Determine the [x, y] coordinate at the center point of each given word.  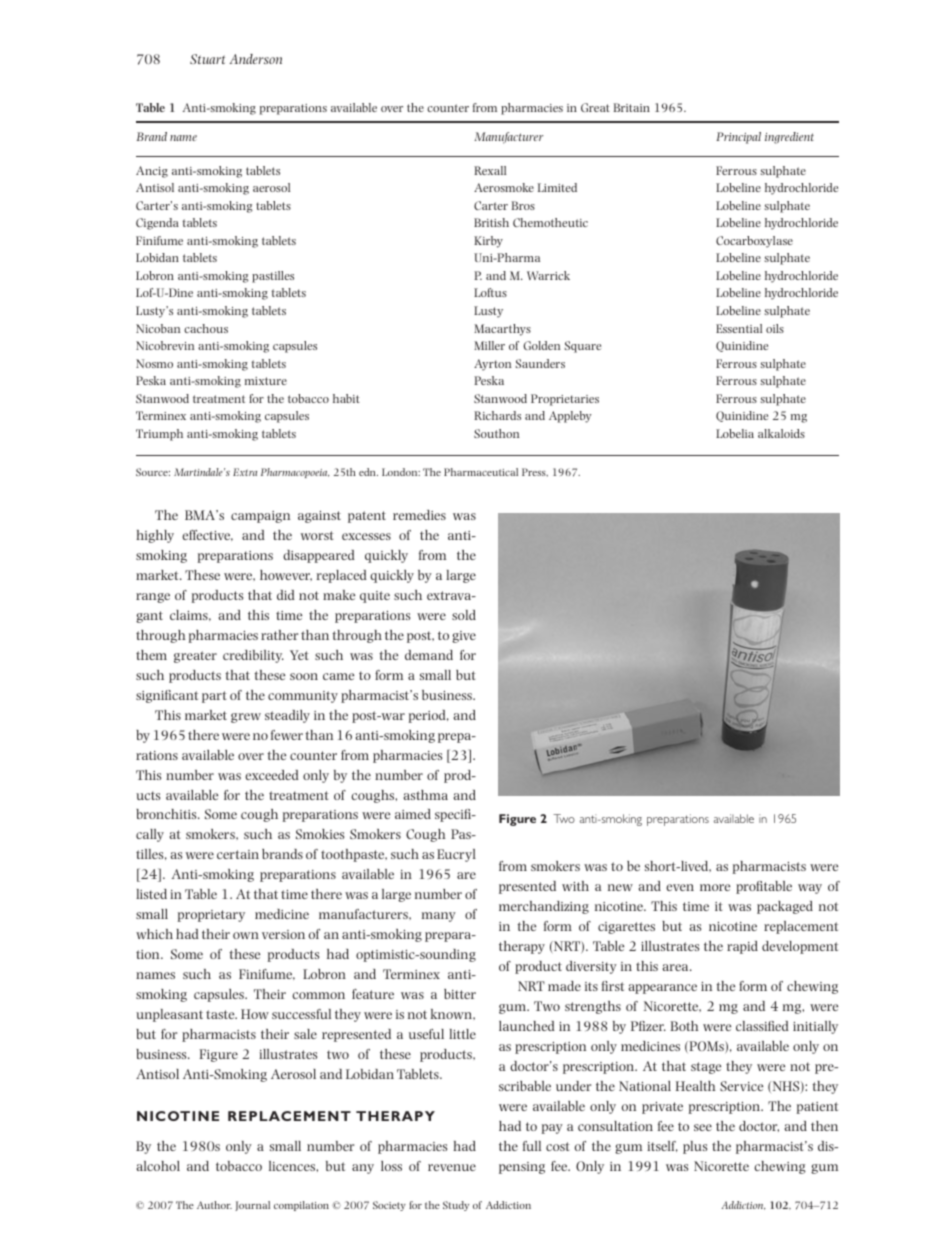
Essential [739, 328]
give [464, 637]
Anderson [256, 59]
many [439, 917]
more [715, 887]
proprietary [211, 916]
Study [456, 1206]
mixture [266, 381]
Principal [738, 138]
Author [214, 1205]
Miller [489, 345]
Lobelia [735, 433]
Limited [557, 187]
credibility [253, 656]
